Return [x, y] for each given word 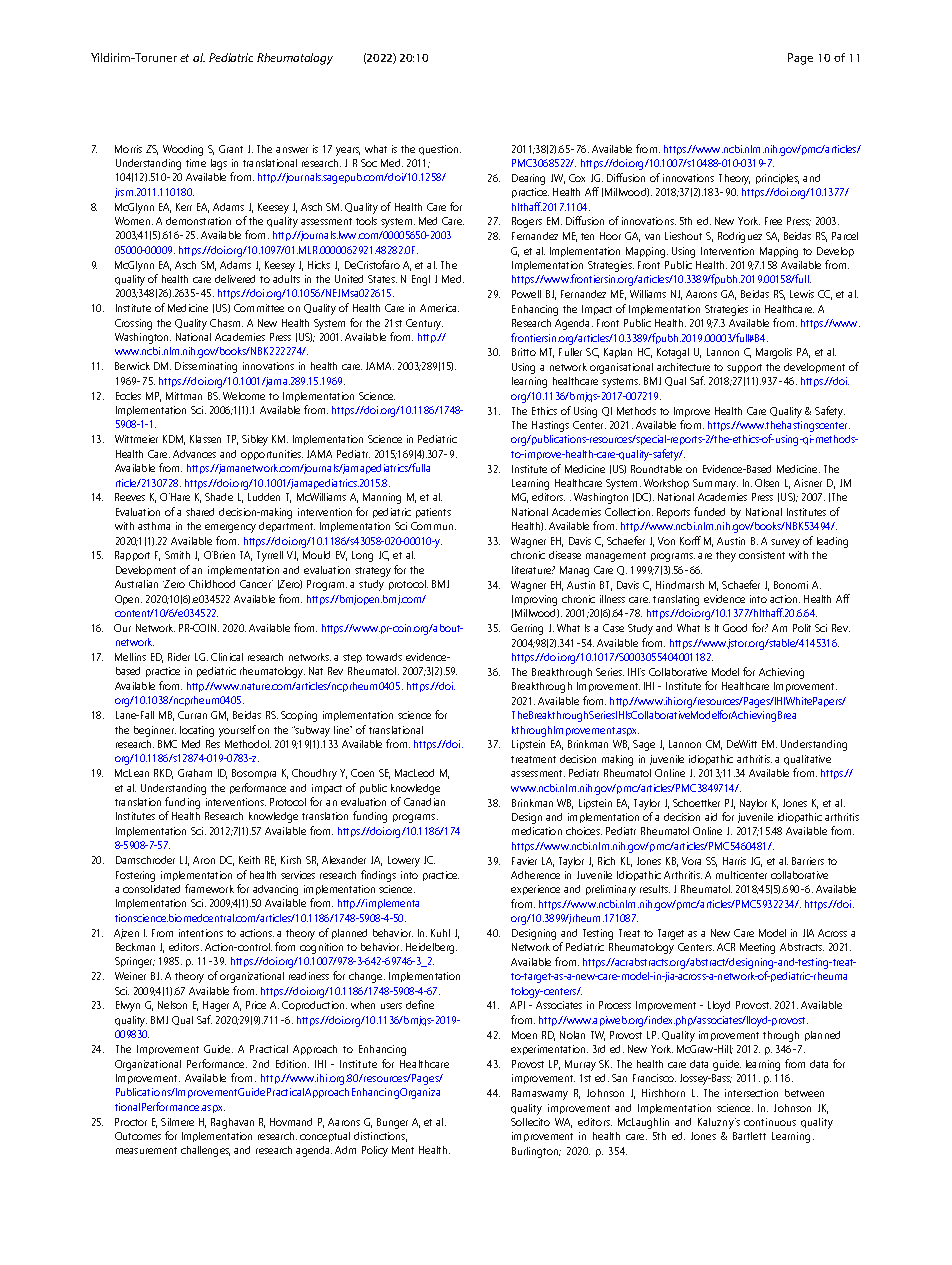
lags [219, 164]
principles [777, 179]
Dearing [528, 179]
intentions [201, 933]
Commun [432, 526]
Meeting [757, 948]
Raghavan [232, 1123]
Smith [177, 555]
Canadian [424, 802]
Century [424, 324]
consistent [762, 555]
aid [711, 817]
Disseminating [206, 367]
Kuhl [440, 933]
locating [197, 731]
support [744, 368]
